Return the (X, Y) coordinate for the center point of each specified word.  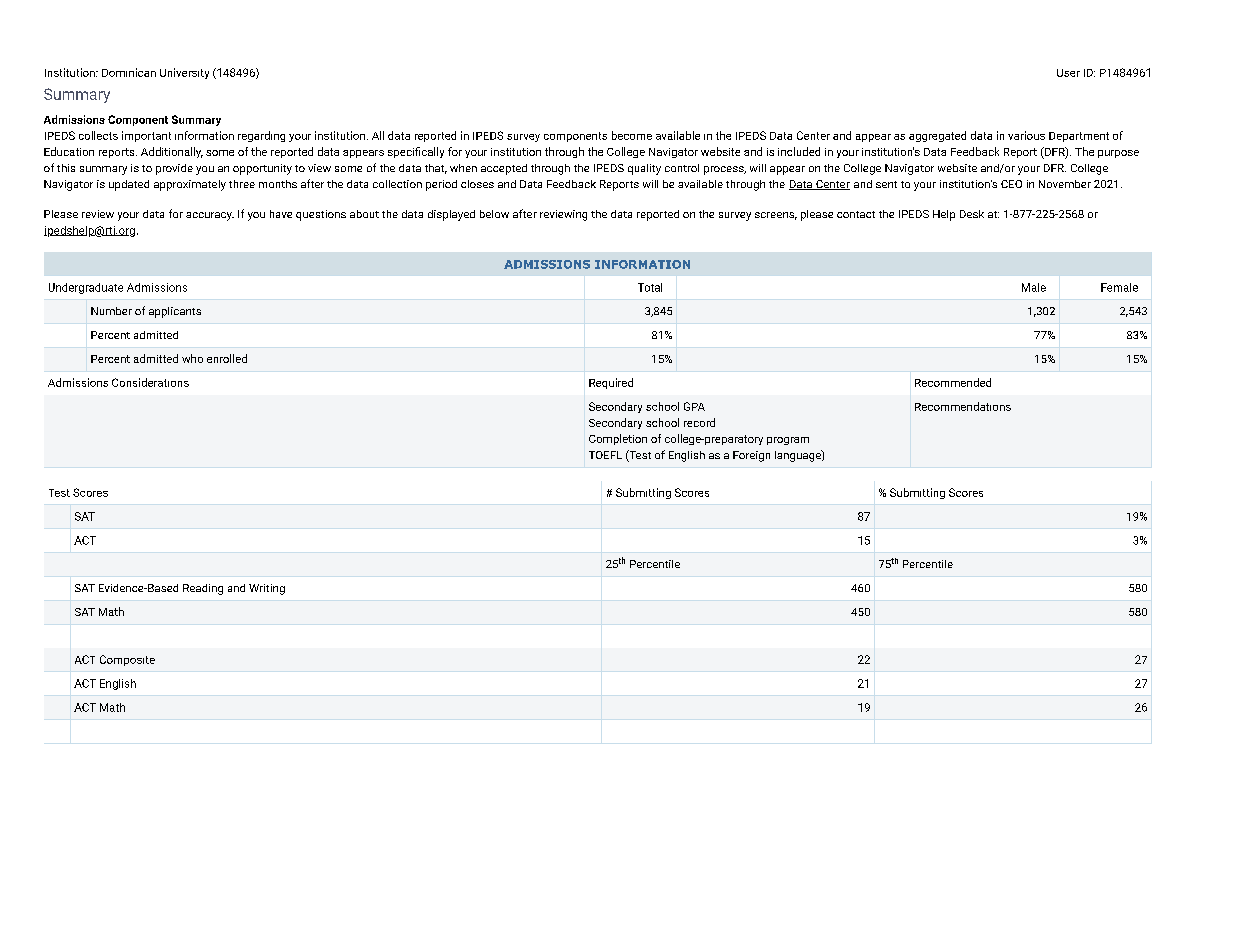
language (799, 456)
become (632, 135)
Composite (127, 660)
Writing (267, 589)
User (1068, 73)
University (184, 73)
